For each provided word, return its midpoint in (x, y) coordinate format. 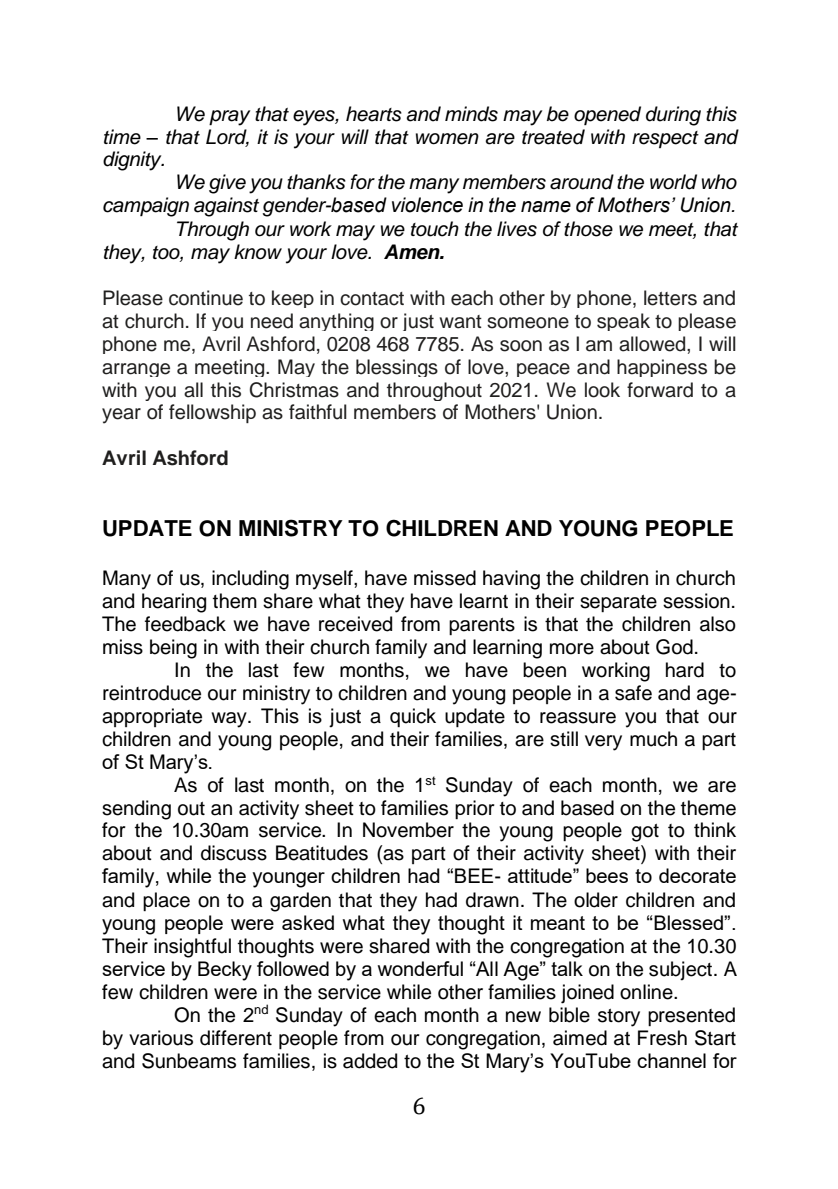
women (447, 139)
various (161, 1038)
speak (623, 322)
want (461, 322)
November (408, 830)
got (645, 833)
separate (618, 603)
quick (413, 717)
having (511, 580)
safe (633, 693)
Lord (227, 138)
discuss (234, 853)
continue (206, 298)
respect (665, 139)
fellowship (212, 413)
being (173, 649)
